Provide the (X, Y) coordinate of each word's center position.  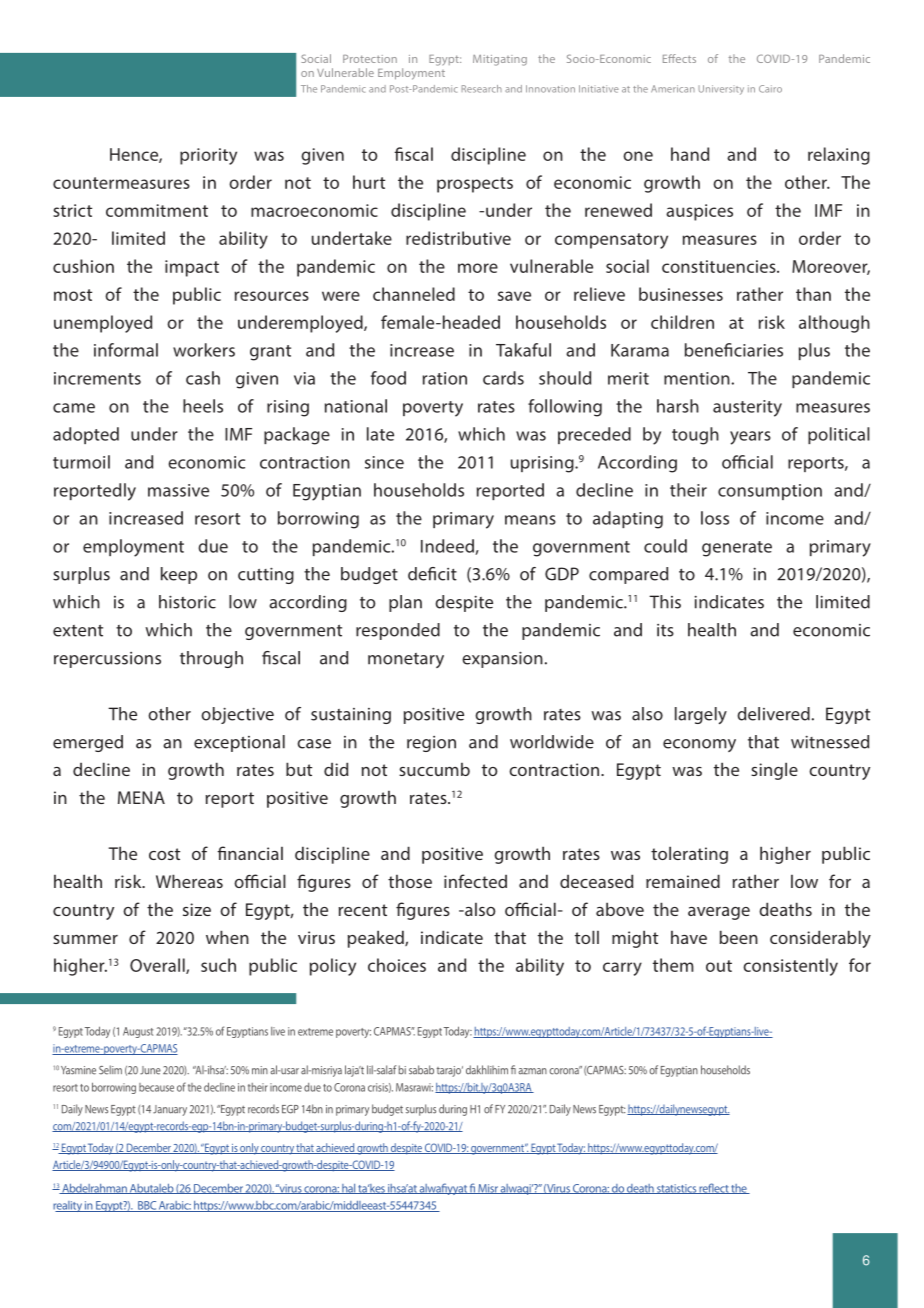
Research (482, 89)
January (170, 1110)
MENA (141, 797)
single (774, 771)
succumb (434, 769)
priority (208, 156)
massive (178, 490)
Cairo (770, 89)
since (384, 462)
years (750, 438)
